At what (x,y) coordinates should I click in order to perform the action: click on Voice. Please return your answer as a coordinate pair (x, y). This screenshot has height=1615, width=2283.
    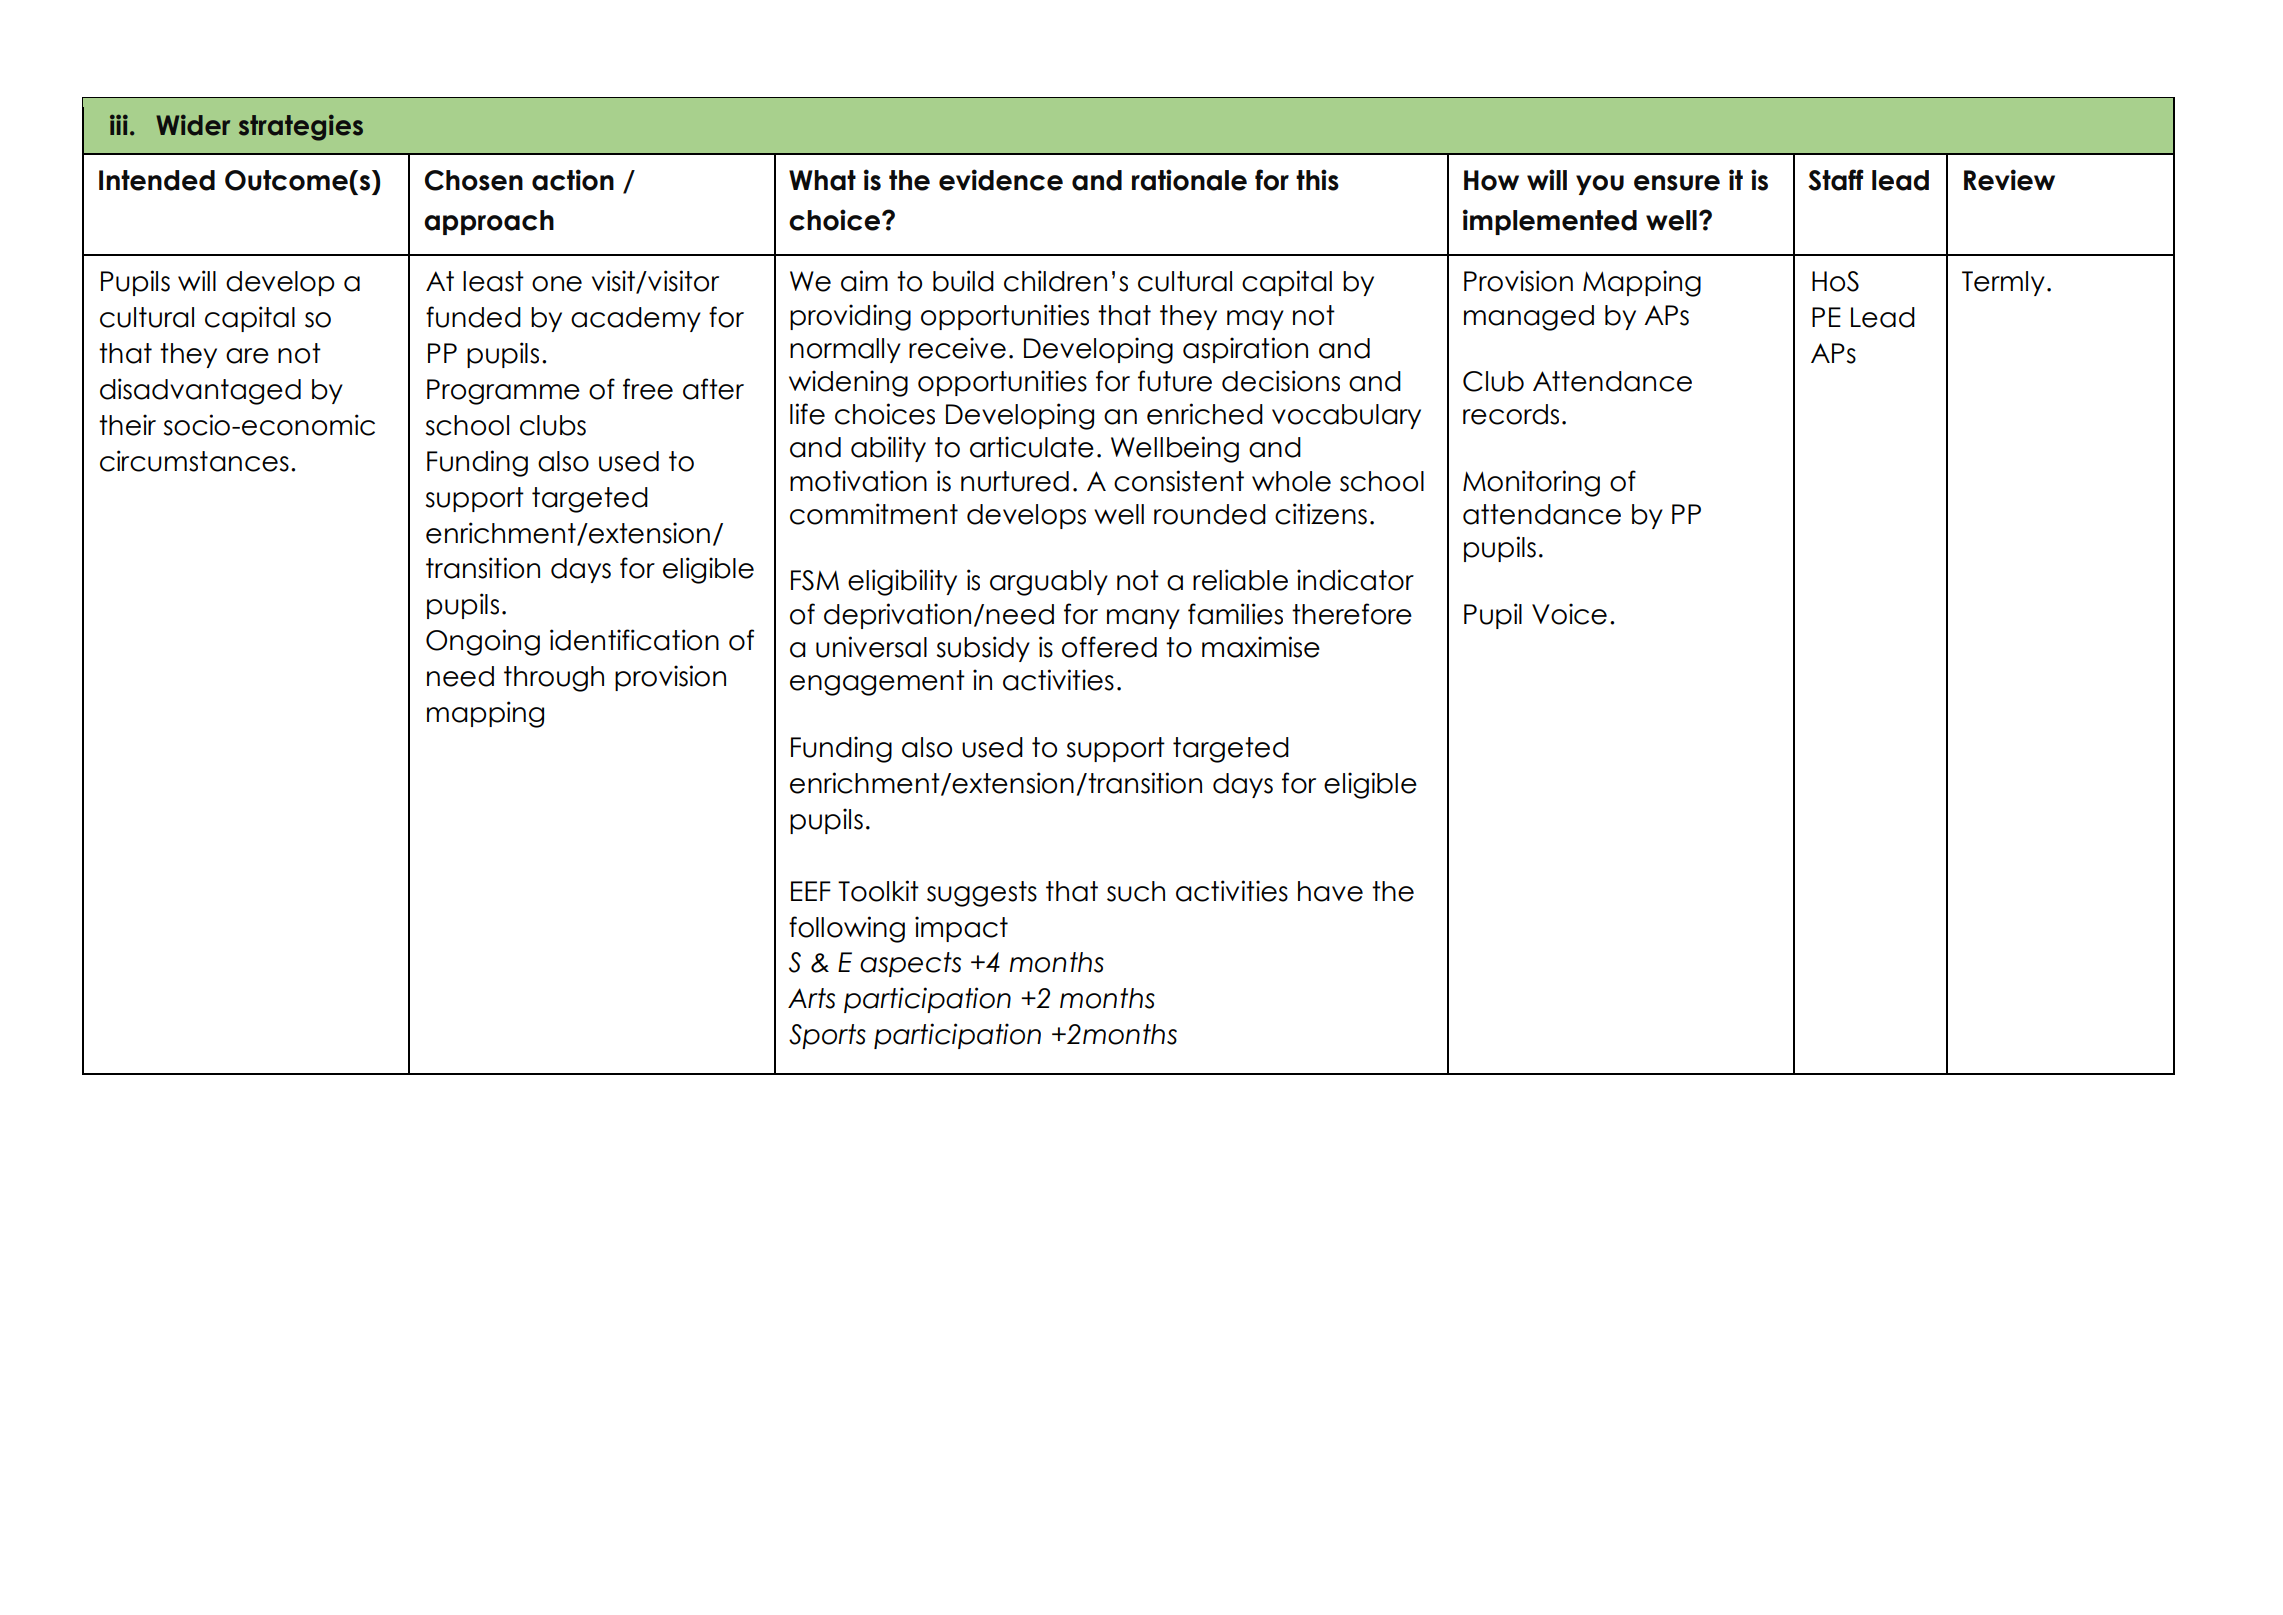
    Looking at the image, I should click on (1569, 614).
